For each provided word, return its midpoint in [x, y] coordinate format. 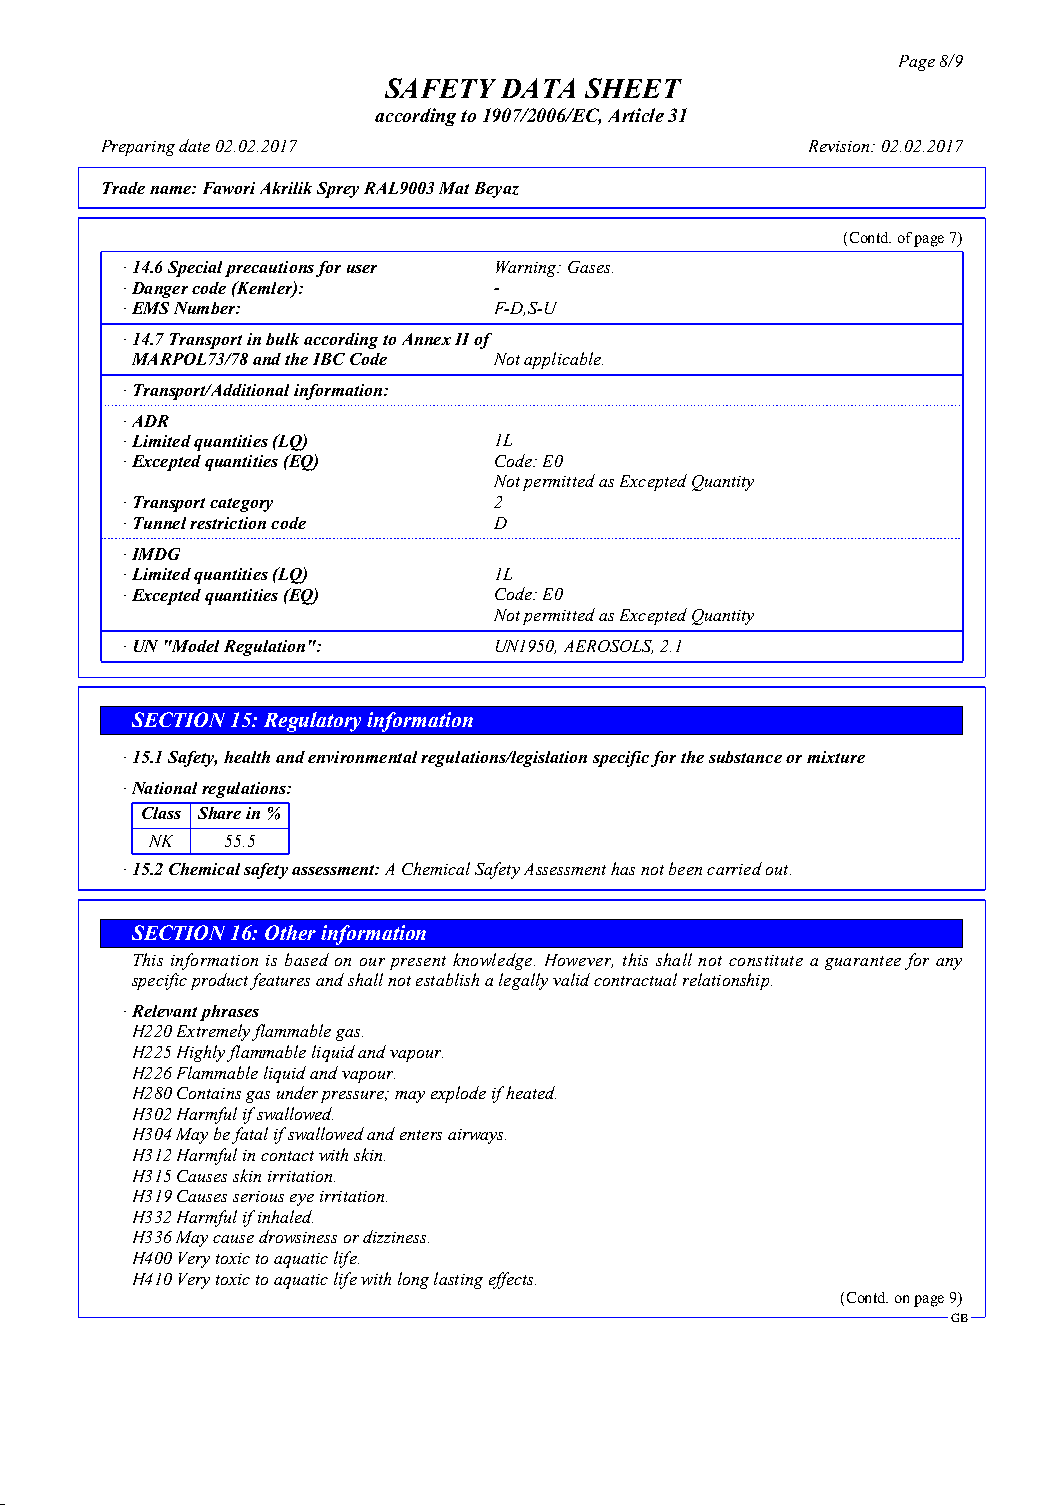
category [241, 505]
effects [512, 1280]
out [778, 870]
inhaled [285, 1216]
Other [290, 932]
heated [531, 1092]
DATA [538, 88]
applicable [563, 360]
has [623, 868]
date [194, 145]
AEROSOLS [608, 647]
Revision [840, 146]
